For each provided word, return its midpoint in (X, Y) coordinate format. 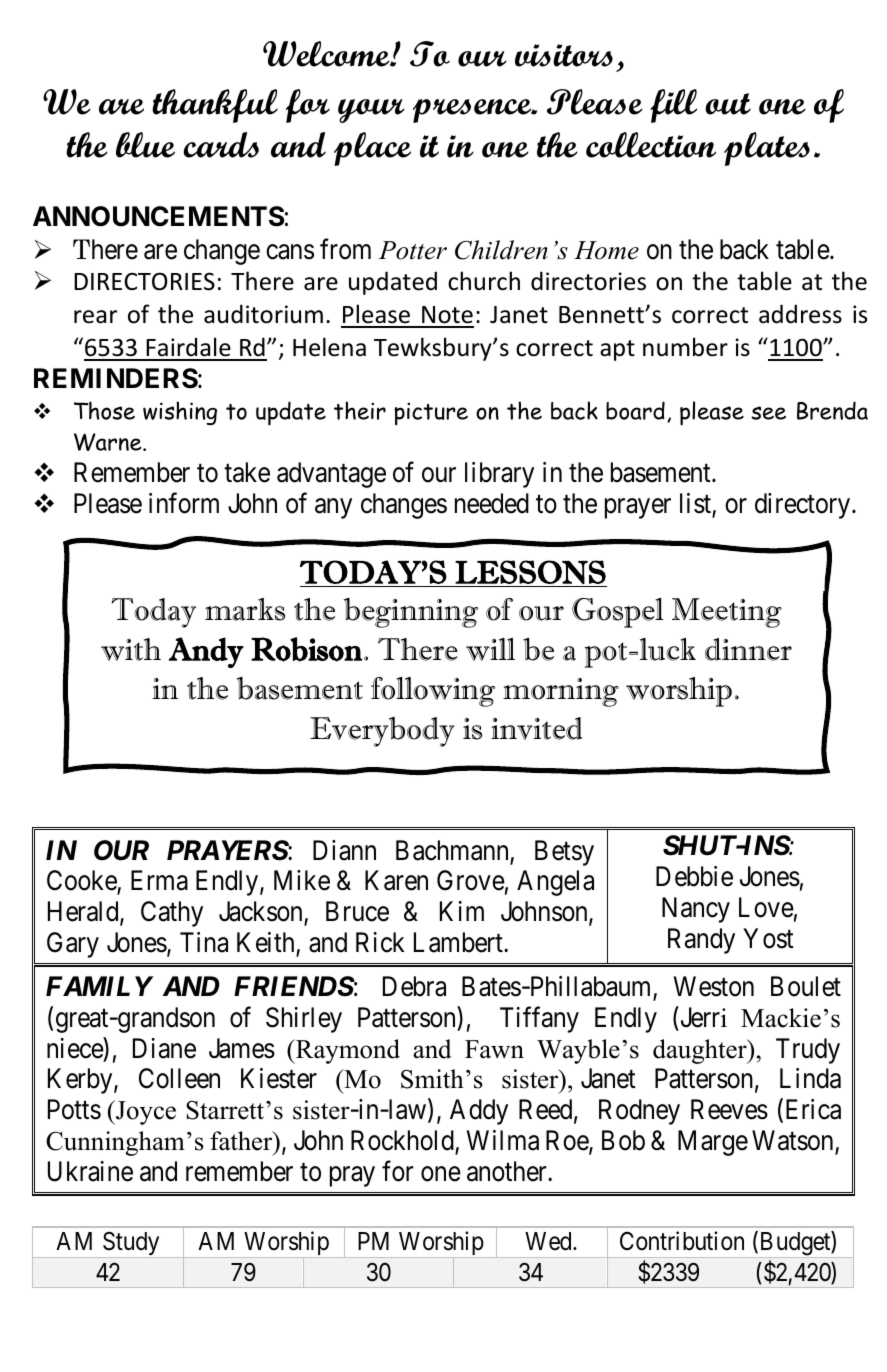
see (768, 413)
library (499, 475)
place (372, 149)
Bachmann (453, 851)
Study (131, 1245)
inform (184, 503)
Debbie (694, 876)
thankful (215, 106)
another (508, 1171)
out (728, 104)
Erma (159, 881)
